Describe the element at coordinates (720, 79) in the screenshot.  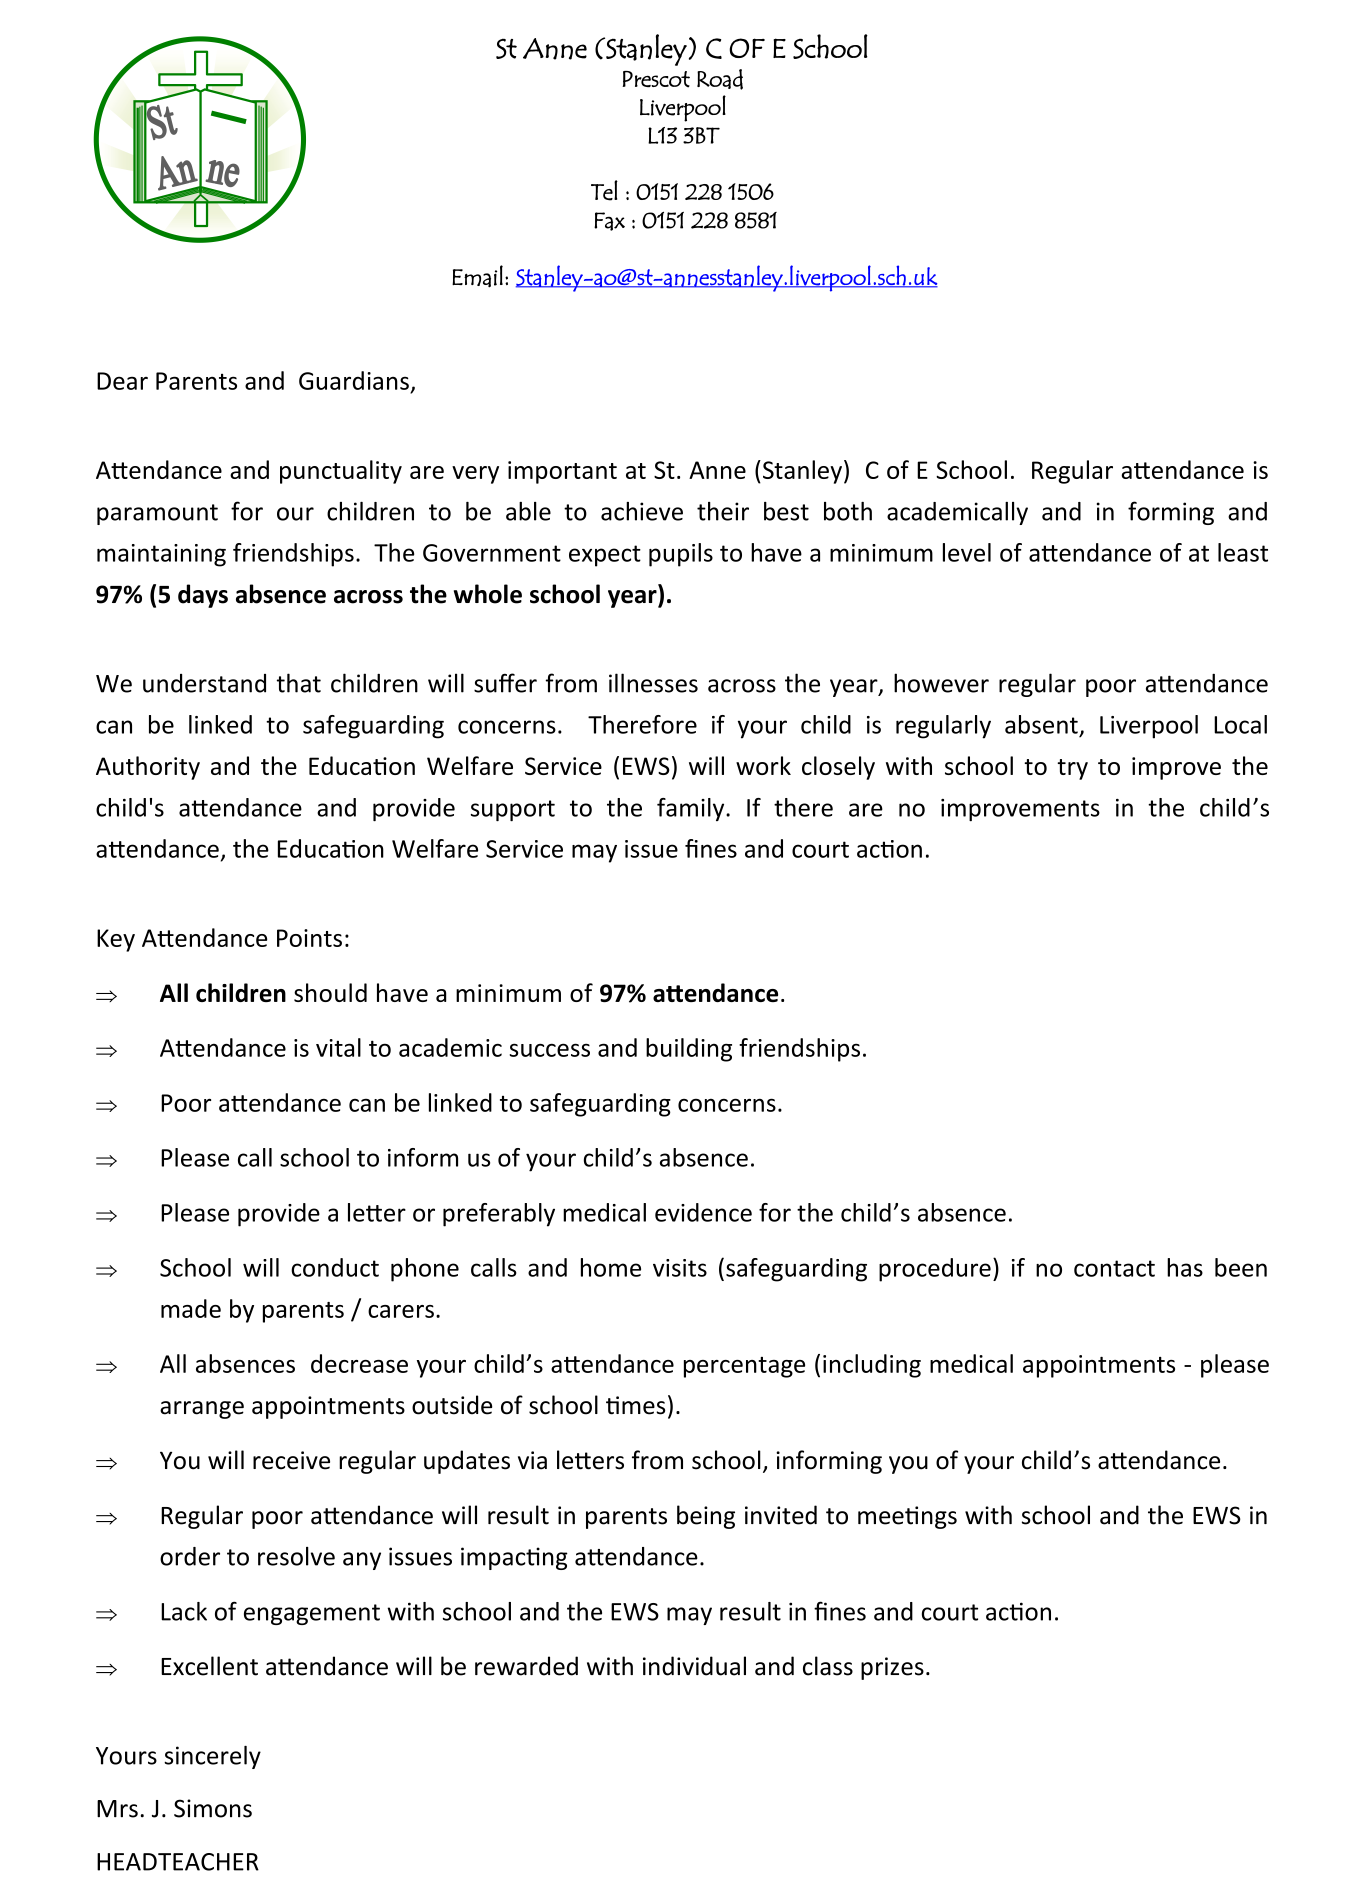
I see `Road` at that location.
